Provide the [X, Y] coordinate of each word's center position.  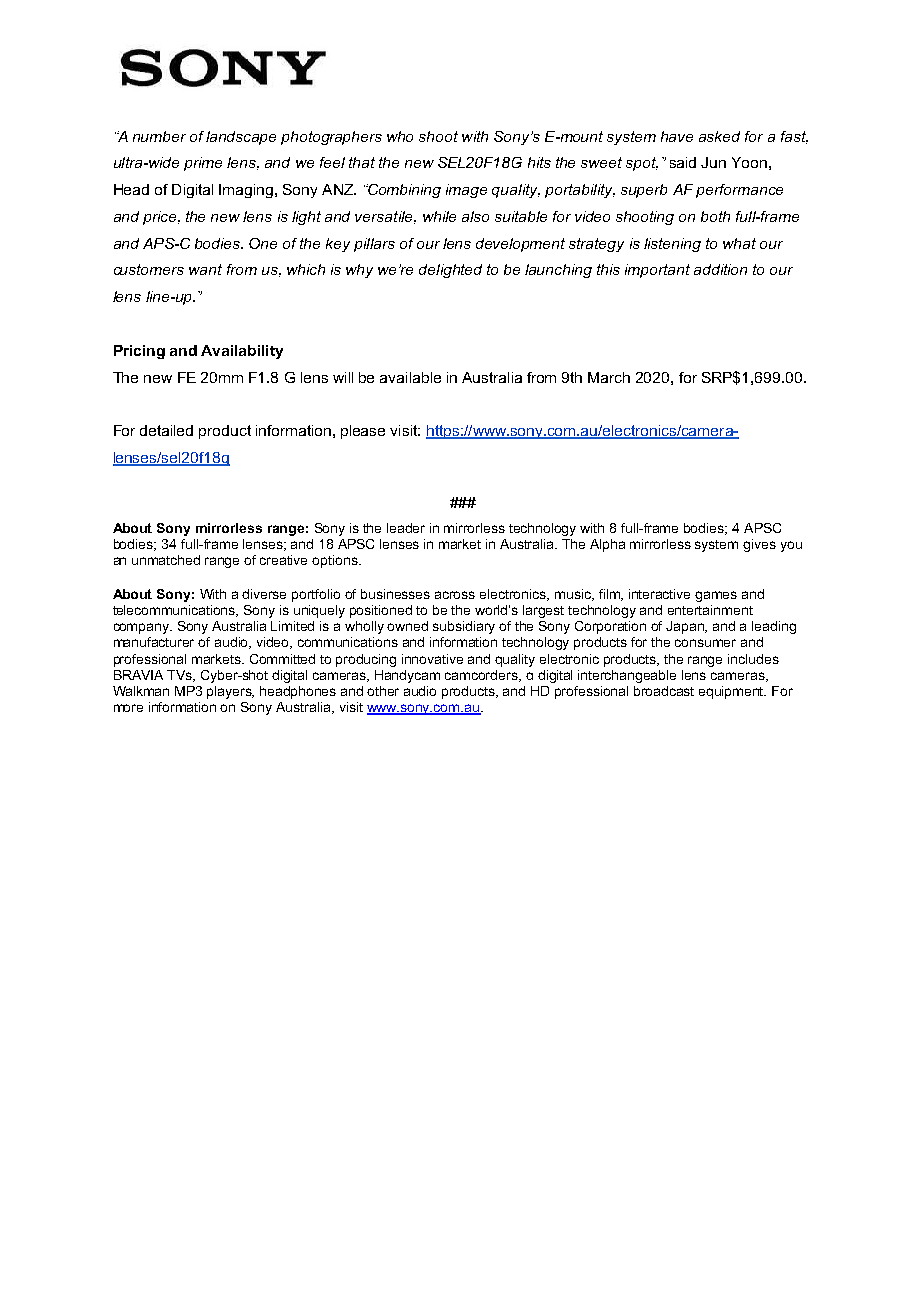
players [230, 692]
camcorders [482, 676]
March [609, 377]
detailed [166, 430]
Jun [713, 162]
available [410, 377]
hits [539, 162]
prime [203, 164]
